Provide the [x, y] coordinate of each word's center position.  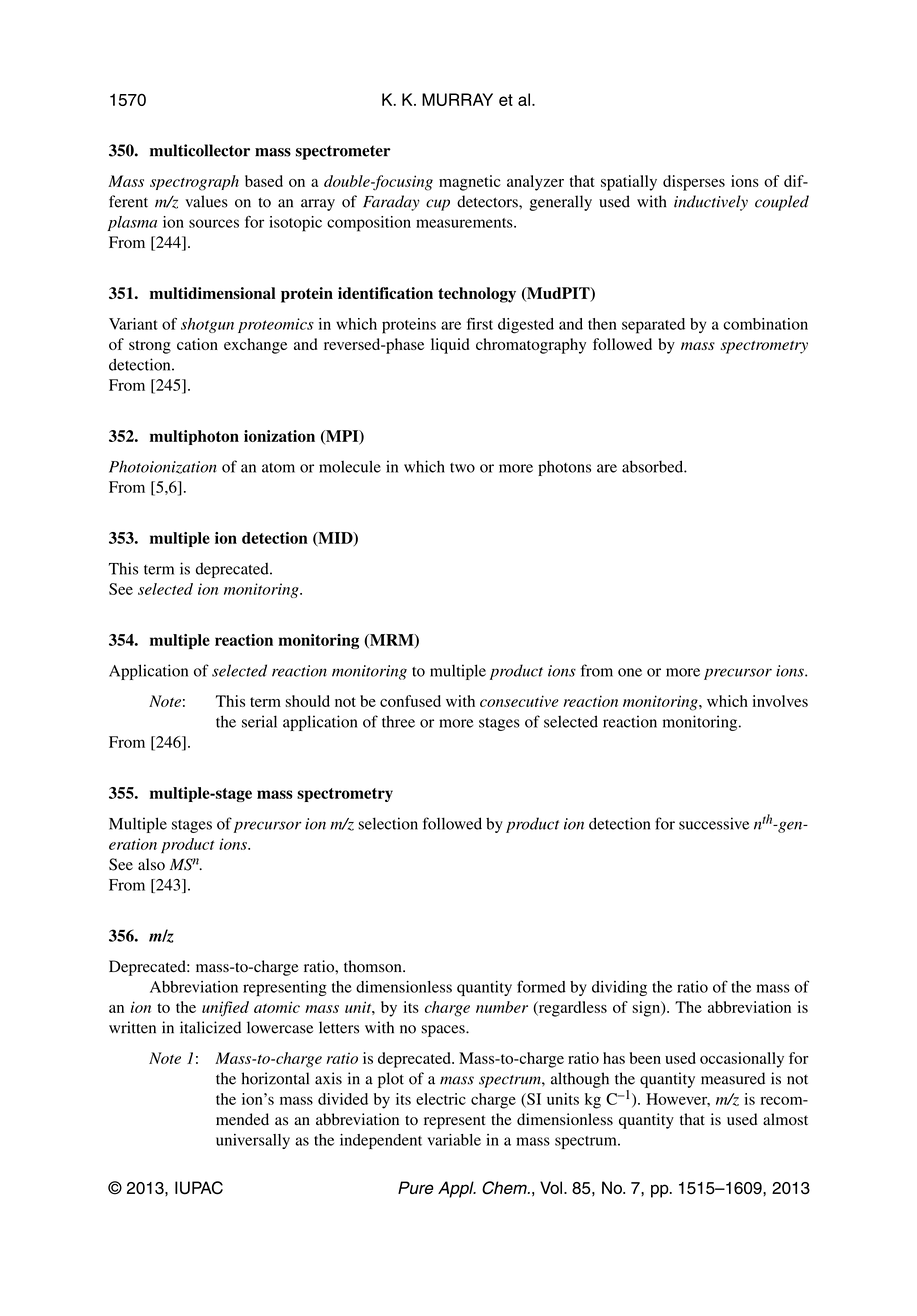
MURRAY [457, 99]
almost [785, 1119]
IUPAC [199, 1188]
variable [454, 1140]
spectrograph [194, 183]
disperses [694, 183]
